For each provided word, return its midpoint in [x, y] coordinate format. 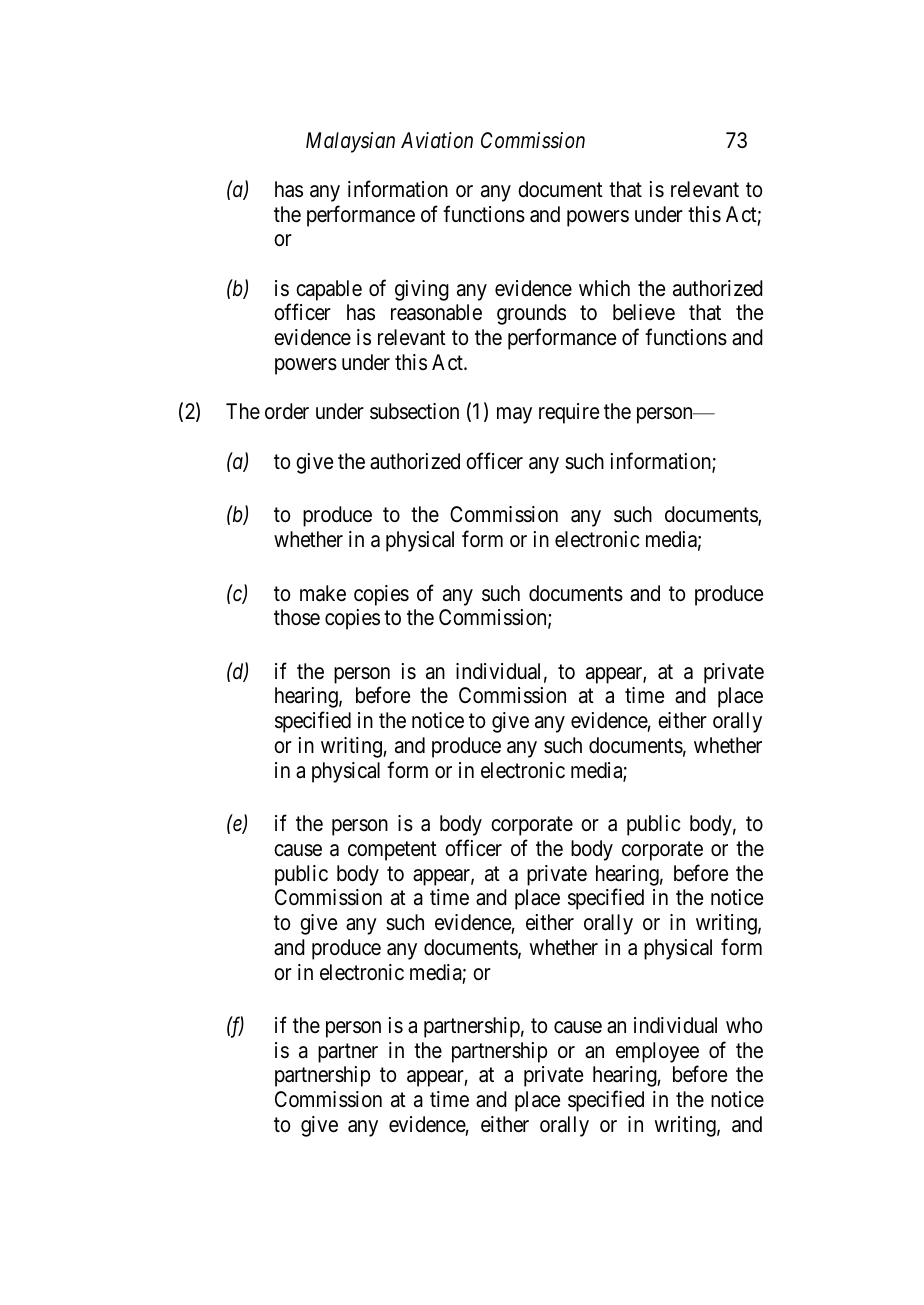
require [569, 413]
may [514, 415]
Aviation [437, 140]
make [323, 593]
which [604, 288]
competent [392, 851]
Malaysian [350, 142]
